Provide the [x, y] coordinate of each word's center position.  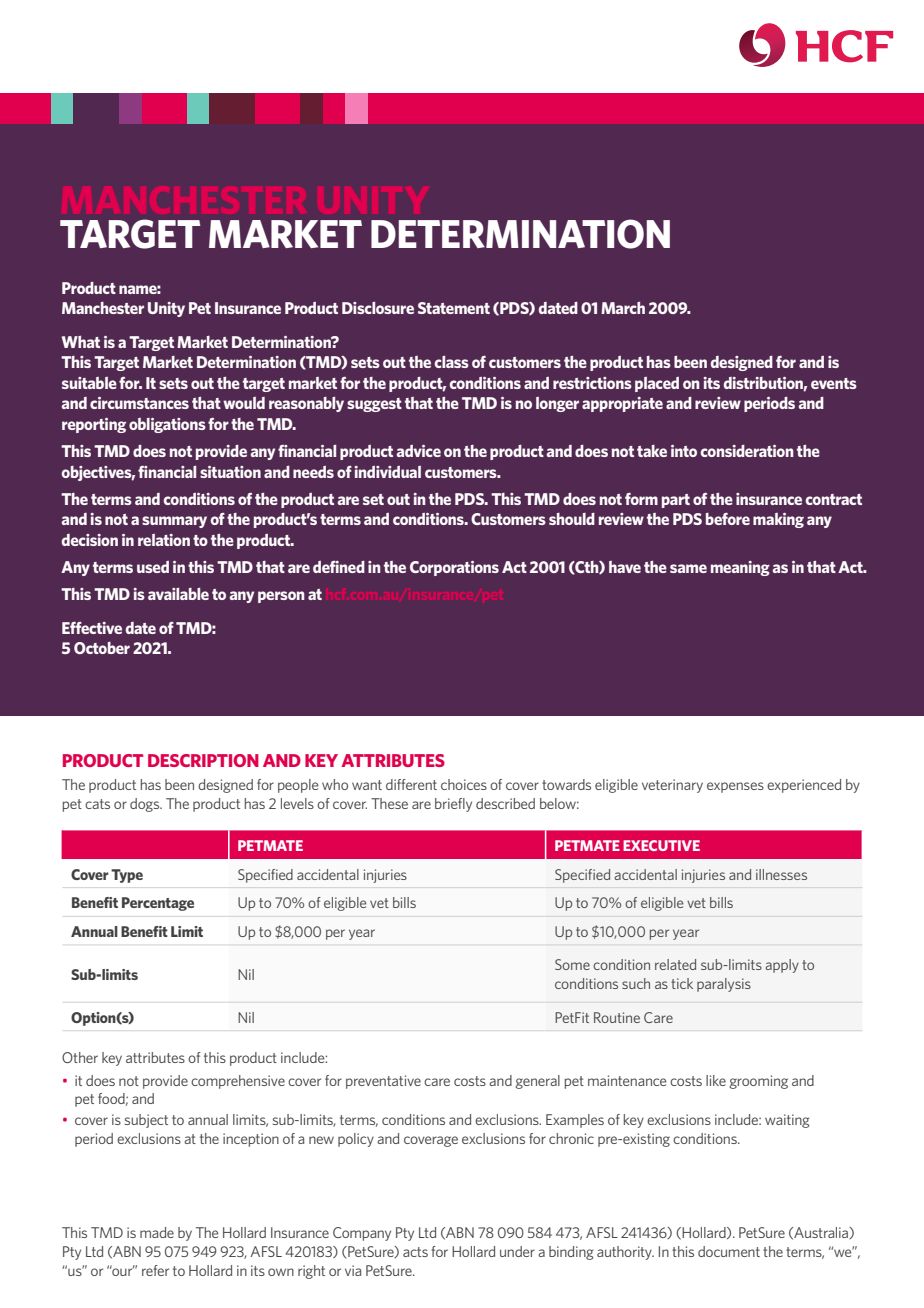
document [729, 1251]
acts [415, 1252]
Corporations [454, 568]
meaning [740, 568]
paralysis [724, 985]
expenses [735, 787]
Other [80, 1057]
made [157, 1232]
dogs [146, 805]
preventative [383, 1082]
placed [657, 384]
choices [464, 784]
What [81, 342]
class [451, 362]
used [153, 567]
